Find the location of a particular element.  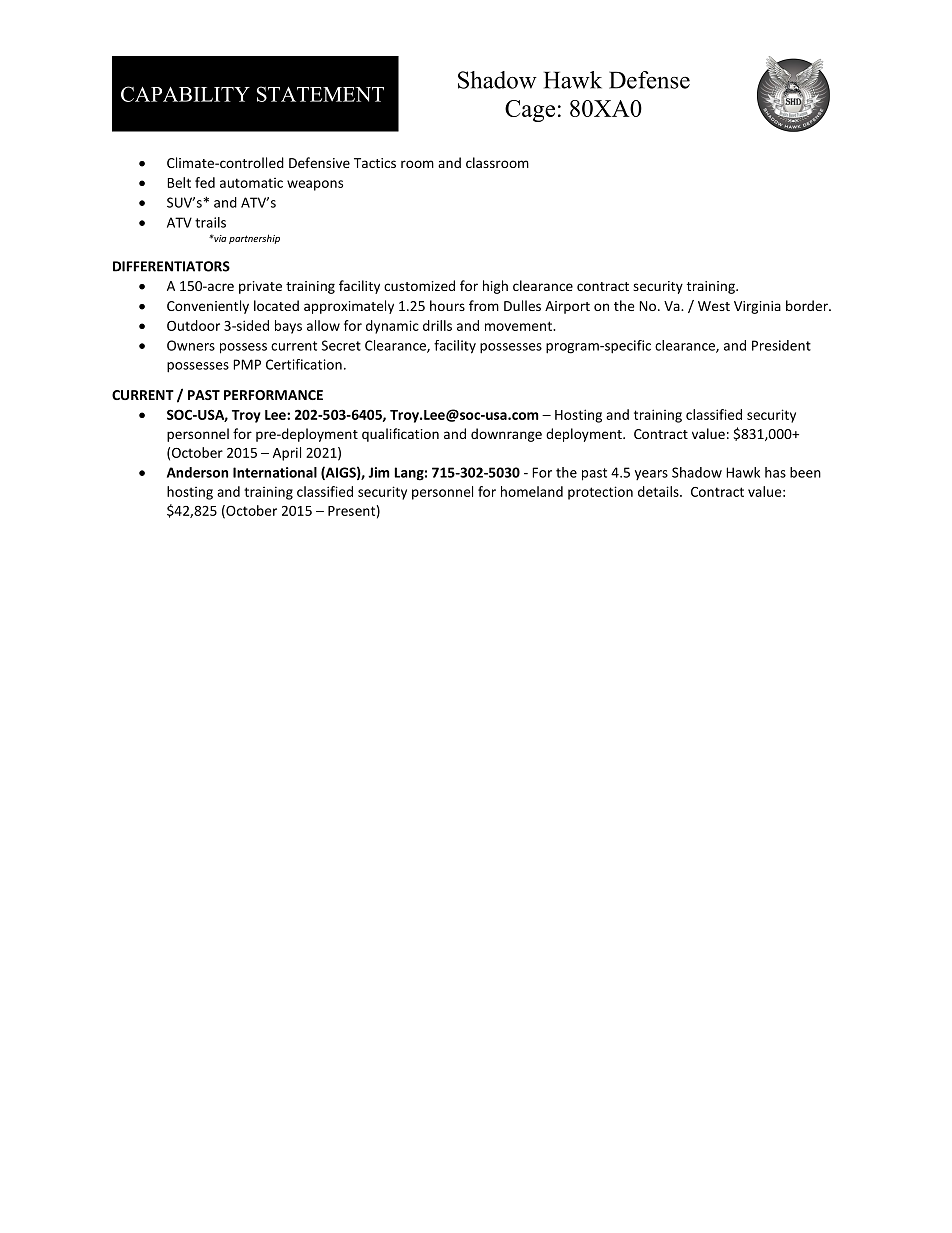

homeland is located at coordinates (532, 491).
